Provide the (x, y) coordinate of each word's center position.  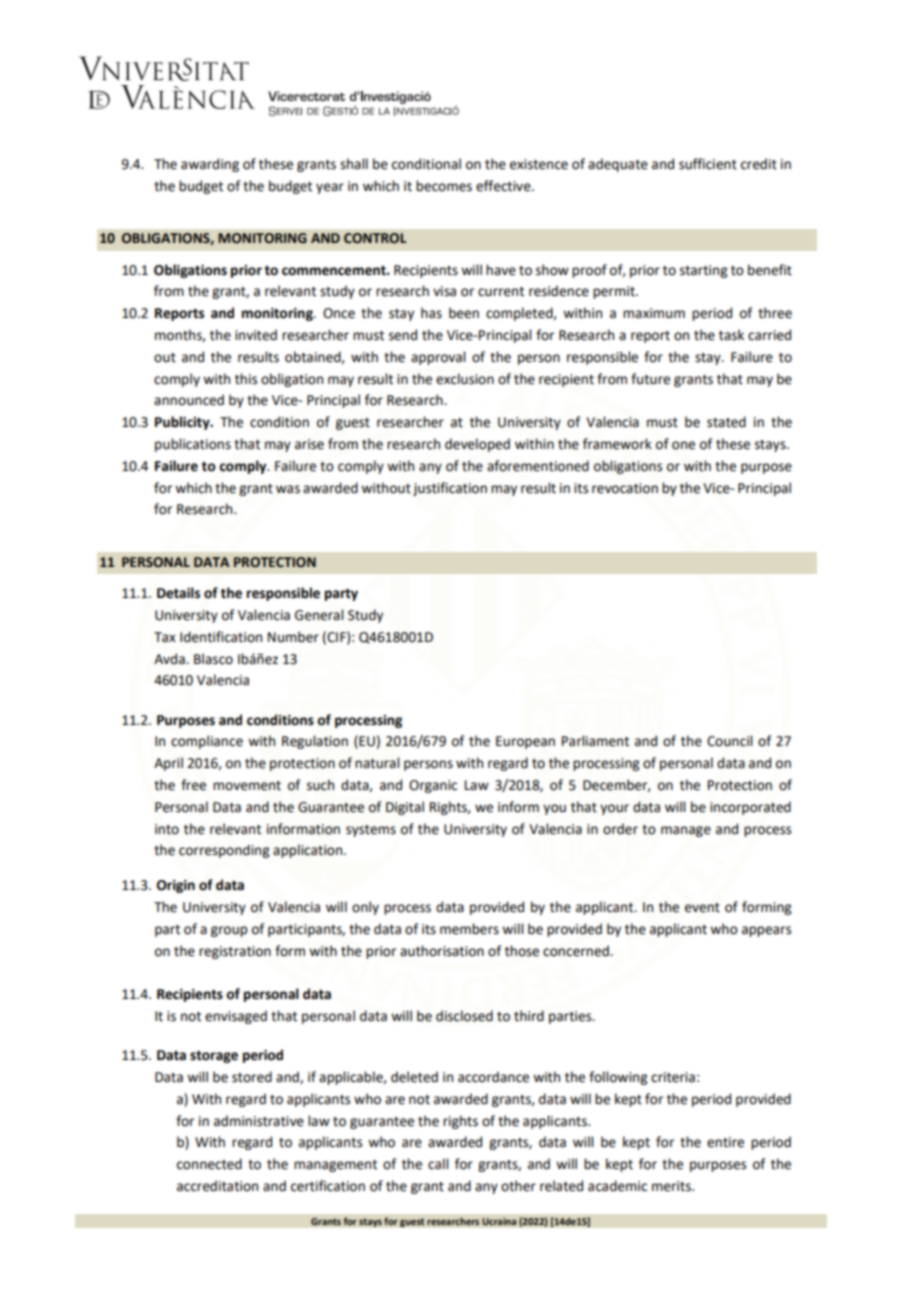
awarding (210, 165)
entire (725, 1142)
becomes (444, 186)
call (438, 1164)
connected (209, 1164)
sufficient (708, 164)
